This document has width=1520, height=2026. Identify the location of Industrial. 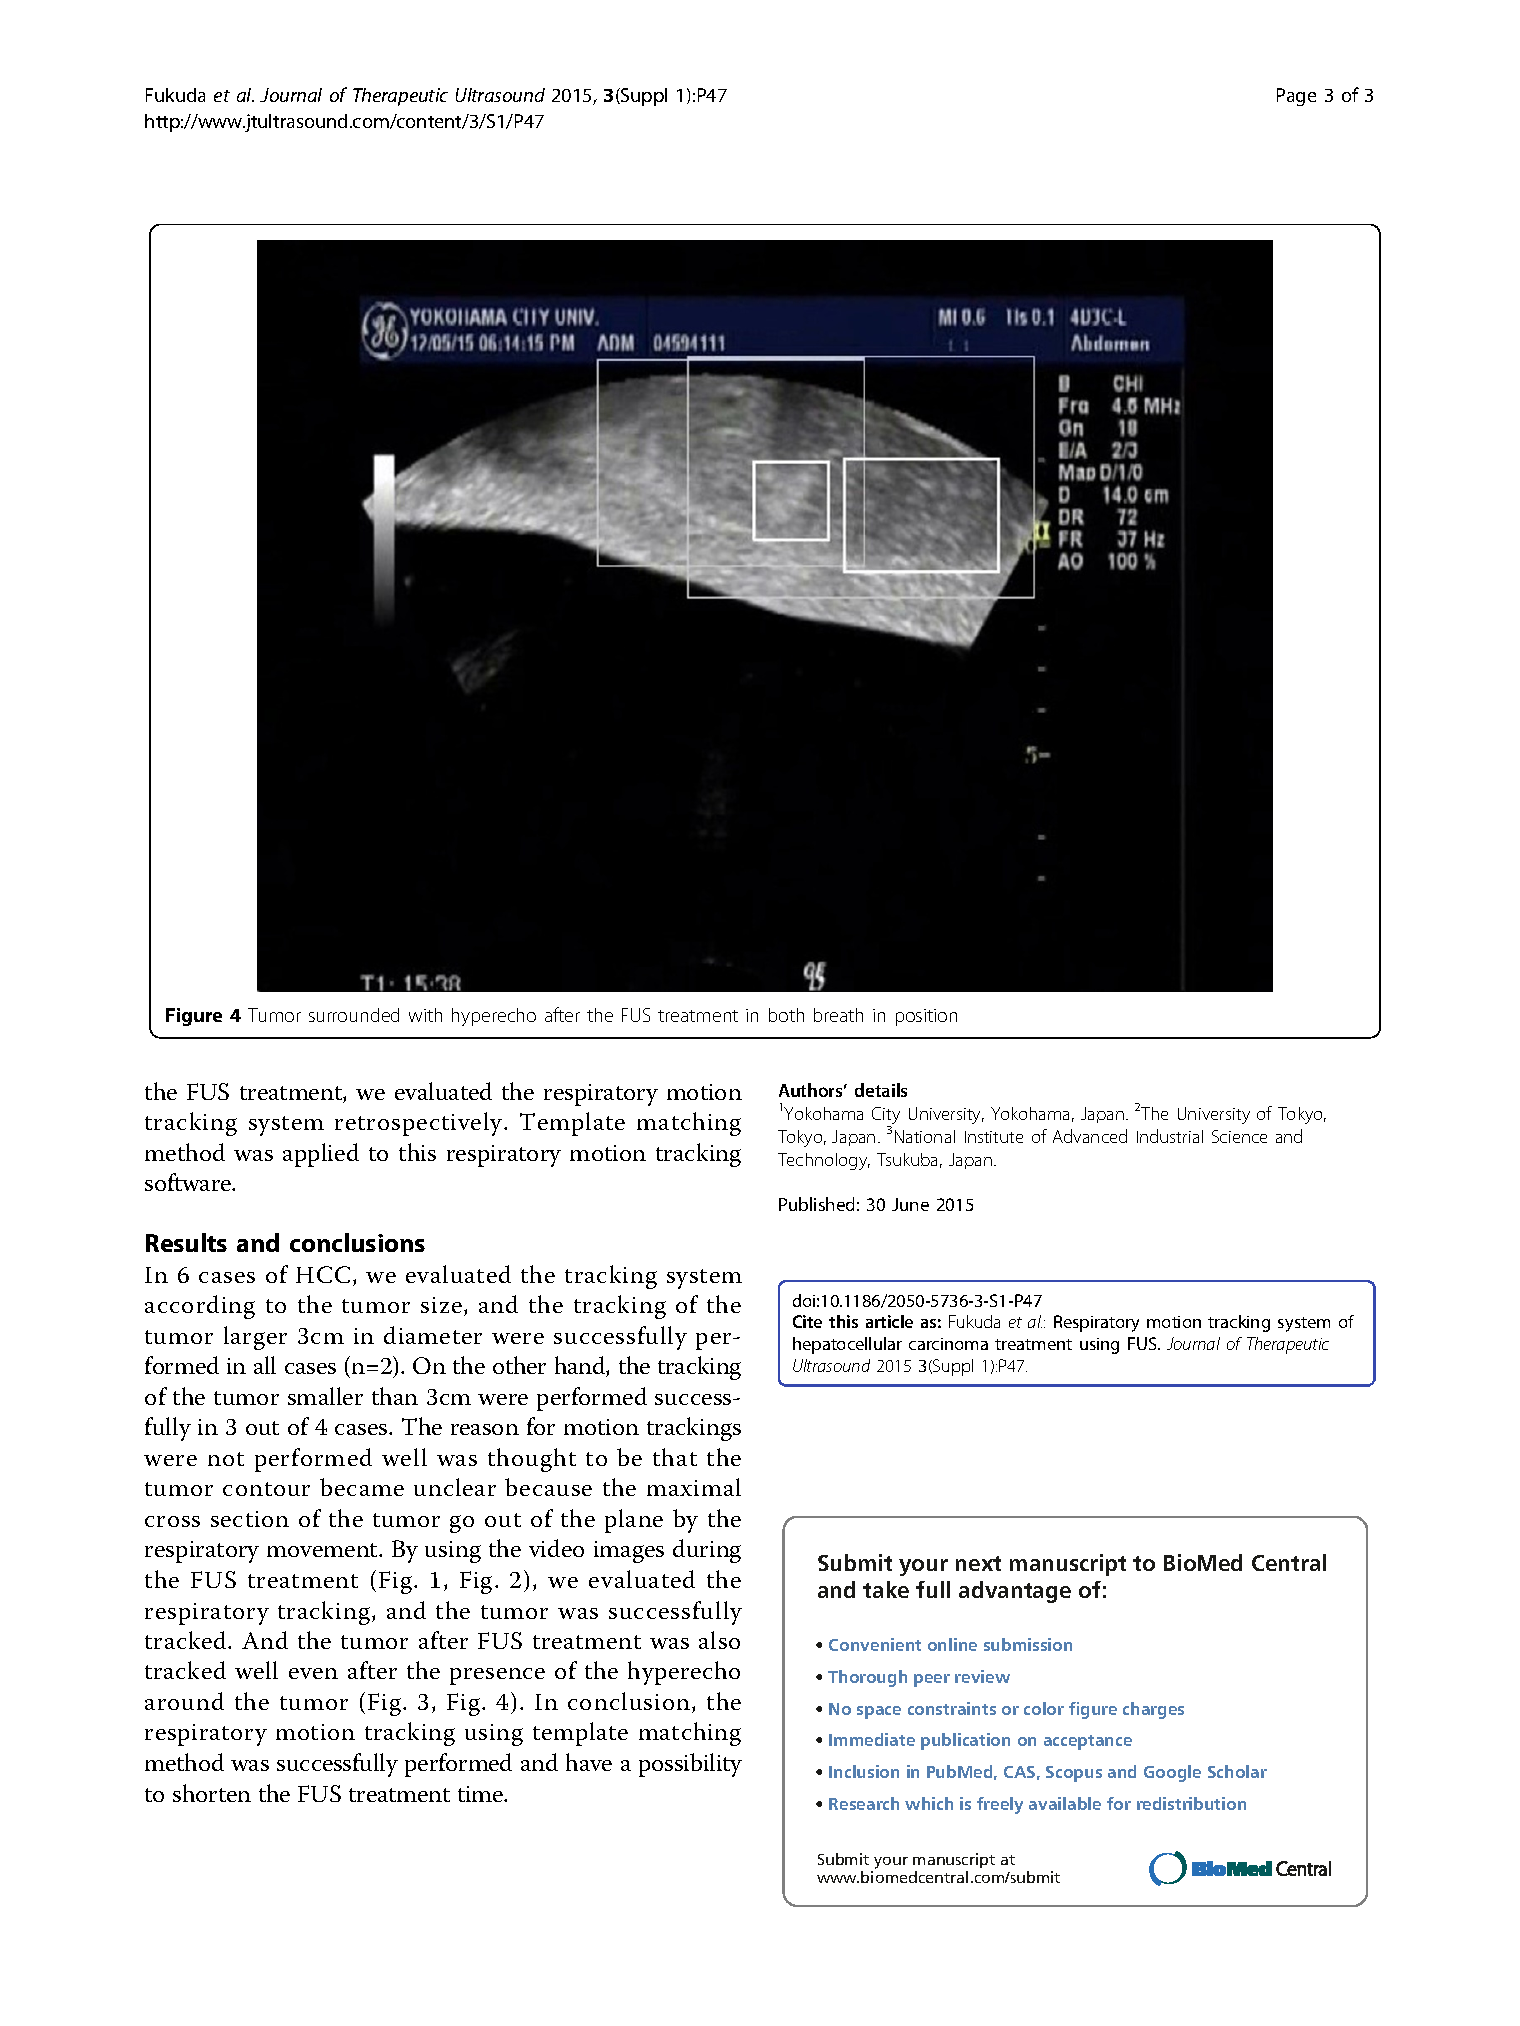
(1170, 1136).
